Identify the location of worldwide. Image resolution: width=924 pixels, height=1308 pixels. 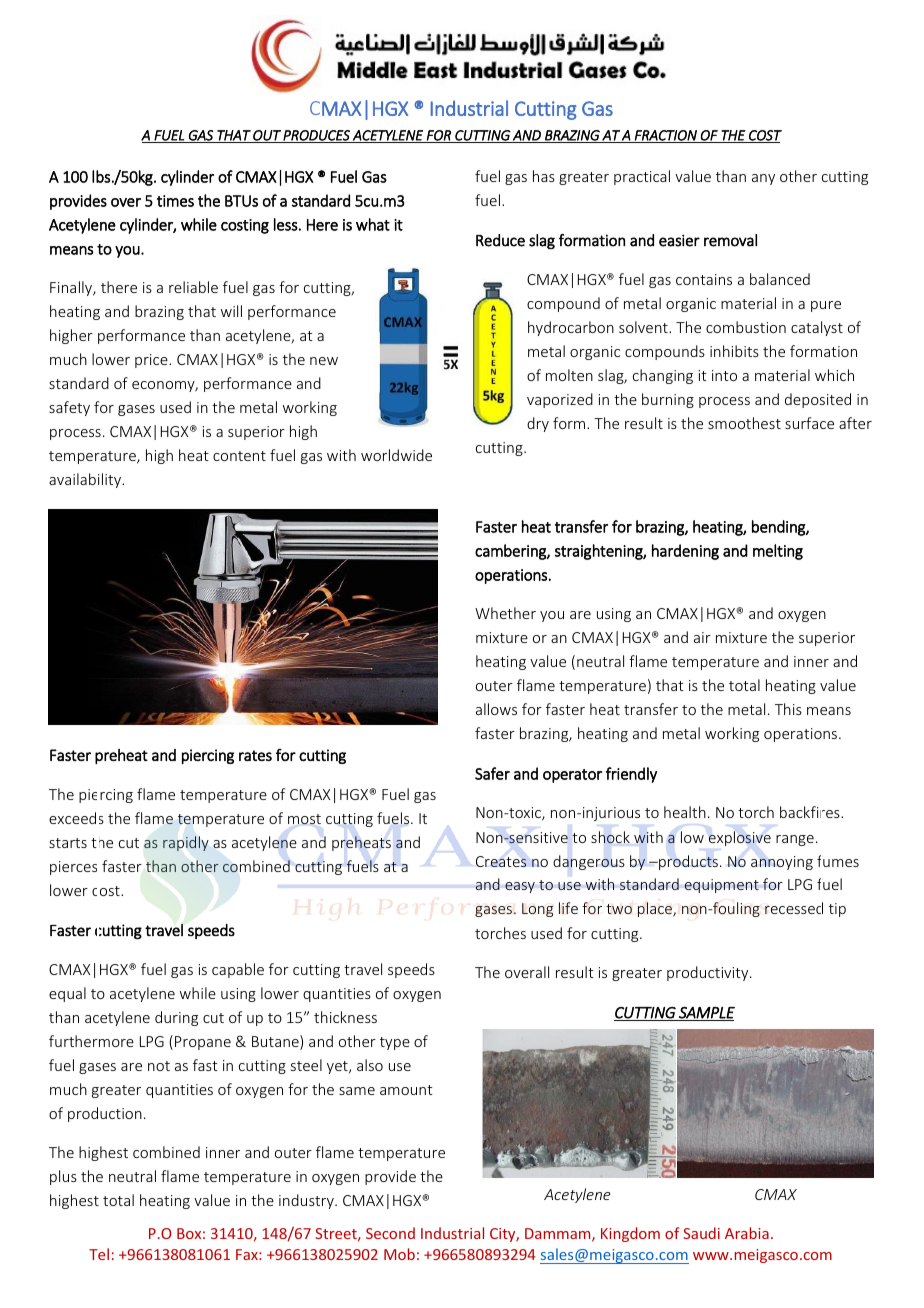
(396, 455).
